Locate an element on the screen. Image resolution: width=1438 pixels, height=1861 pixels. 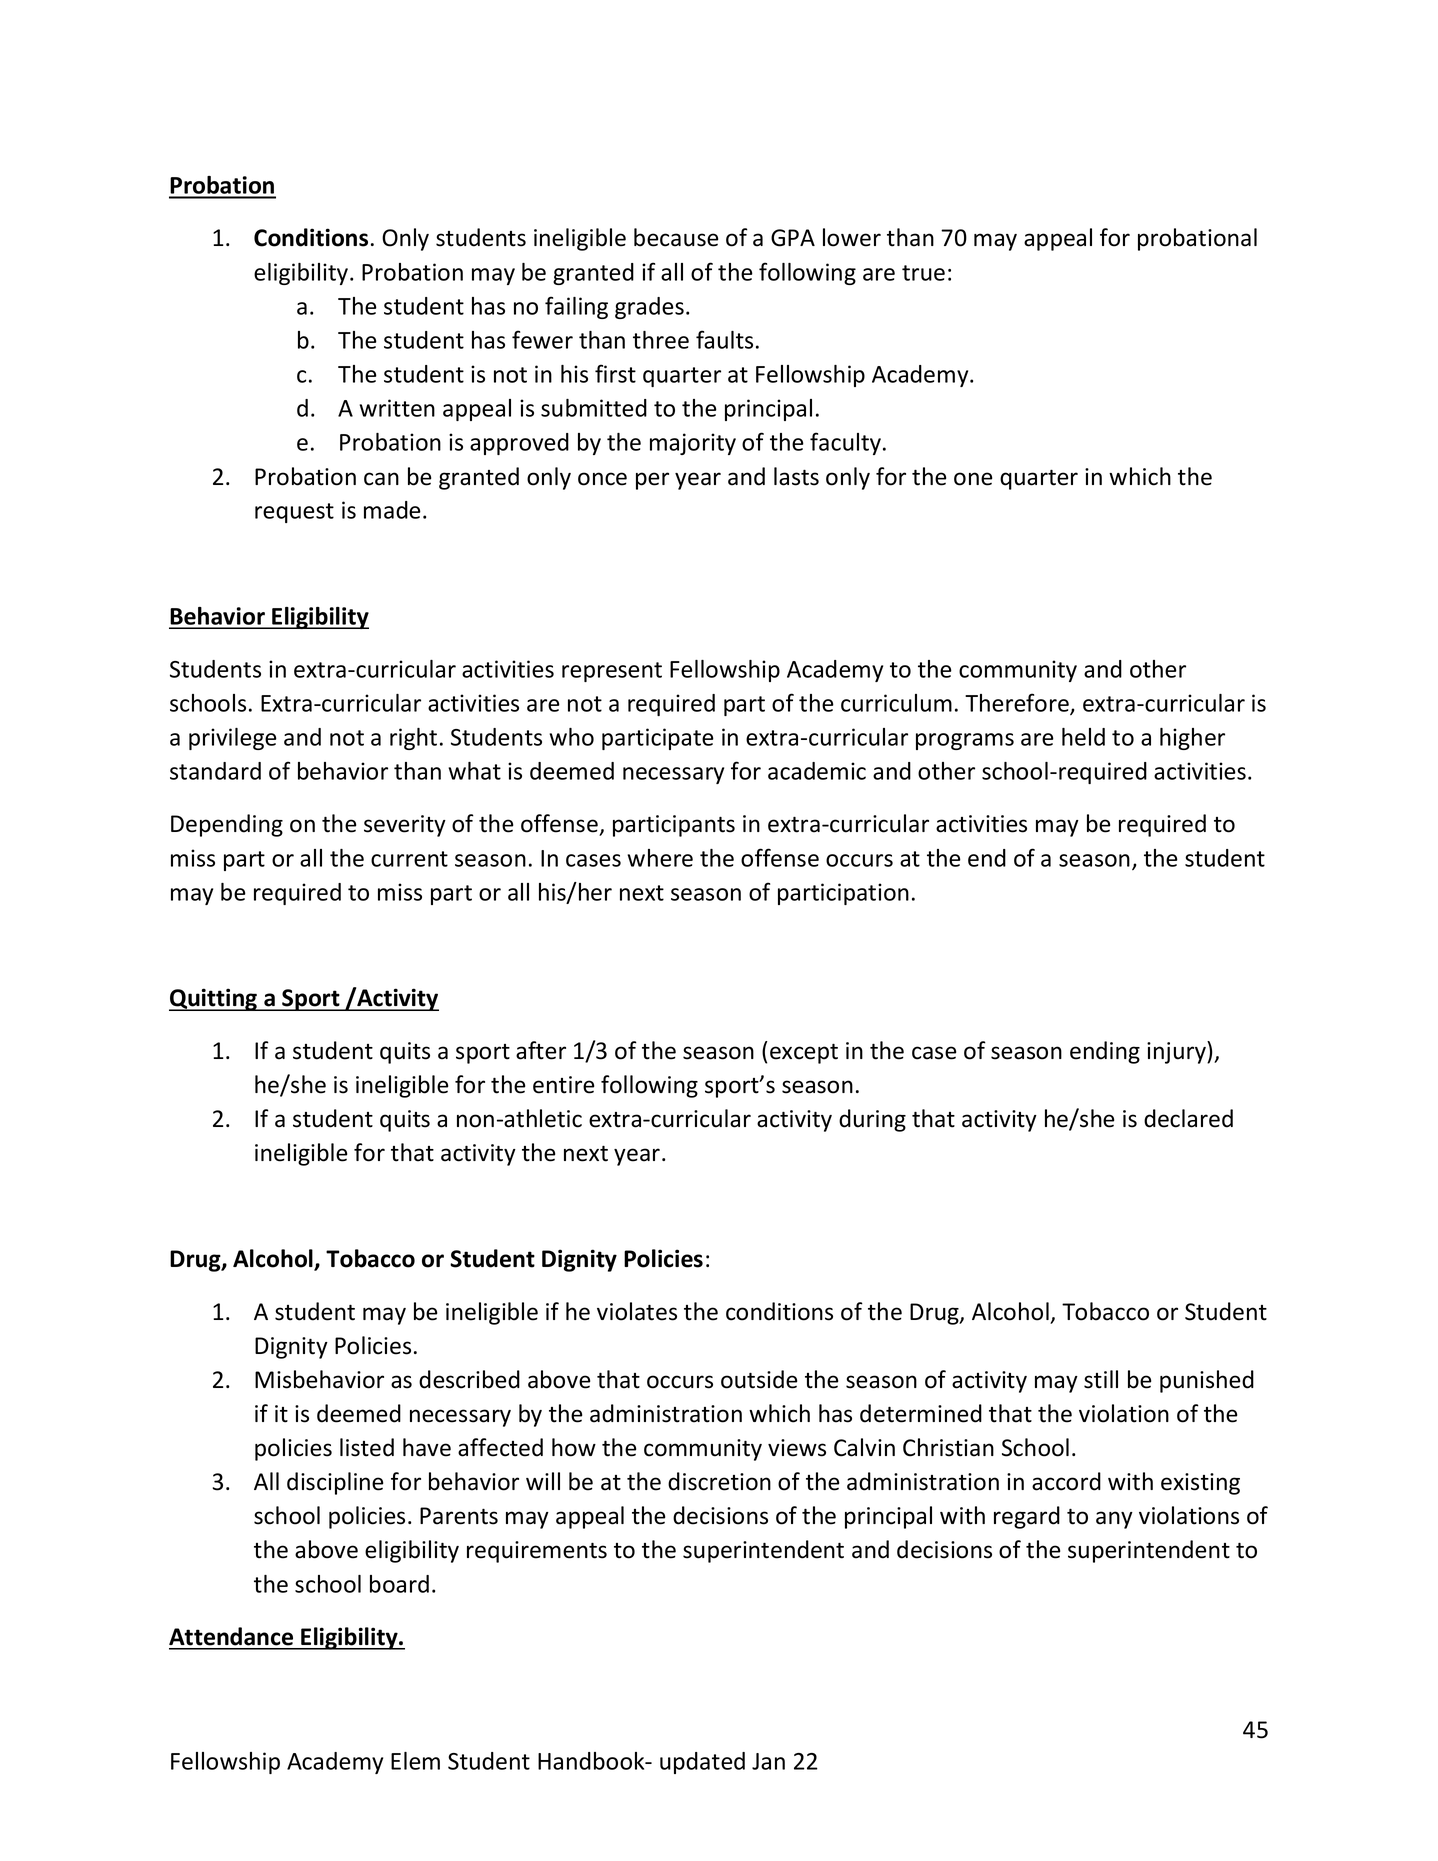
because is located at coordinates (676, 237).
